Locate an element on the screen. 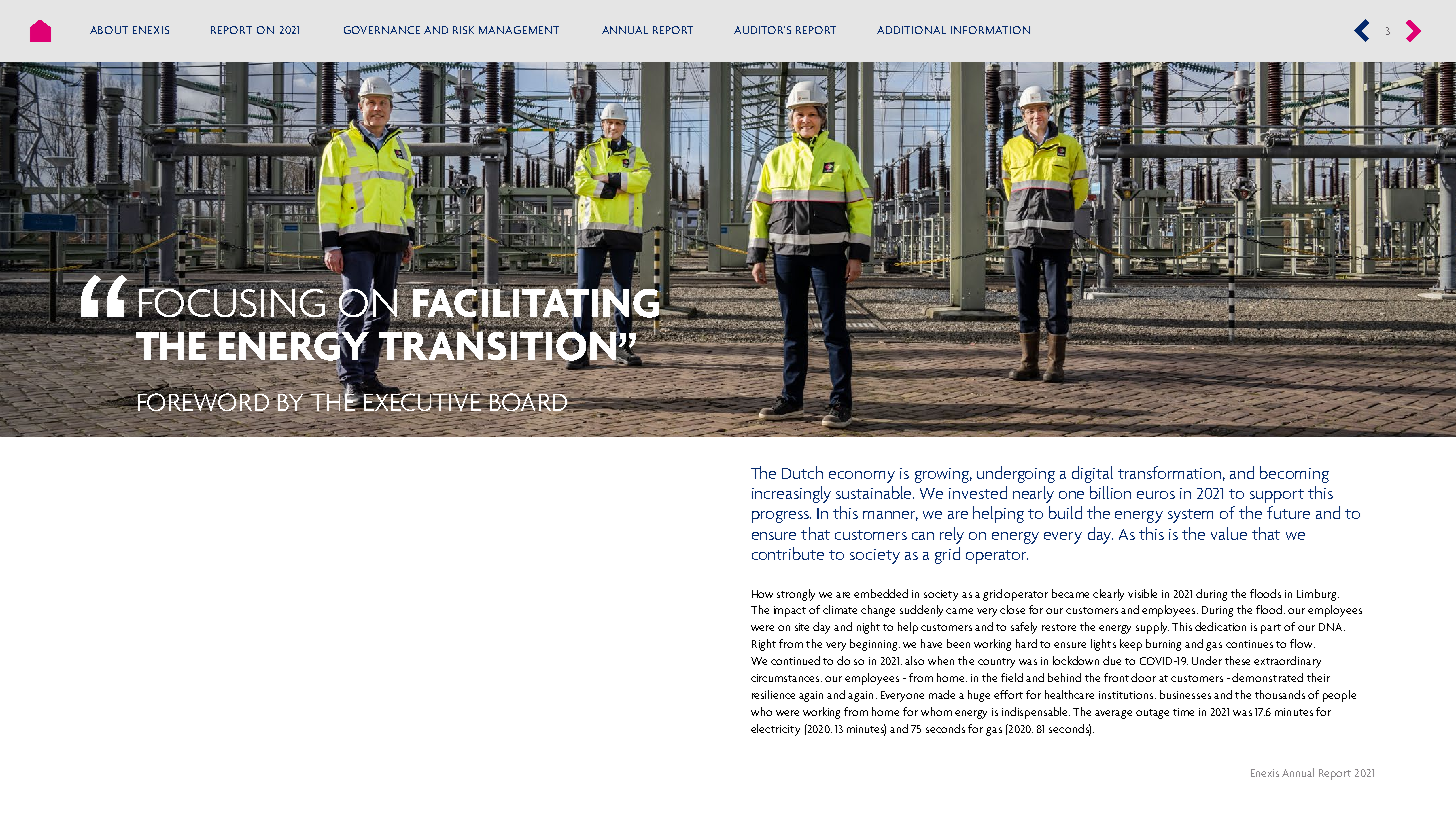 Image resolution: width=1456 pixels, height=820 pixels. progress is located at coordinates (781, 517).
